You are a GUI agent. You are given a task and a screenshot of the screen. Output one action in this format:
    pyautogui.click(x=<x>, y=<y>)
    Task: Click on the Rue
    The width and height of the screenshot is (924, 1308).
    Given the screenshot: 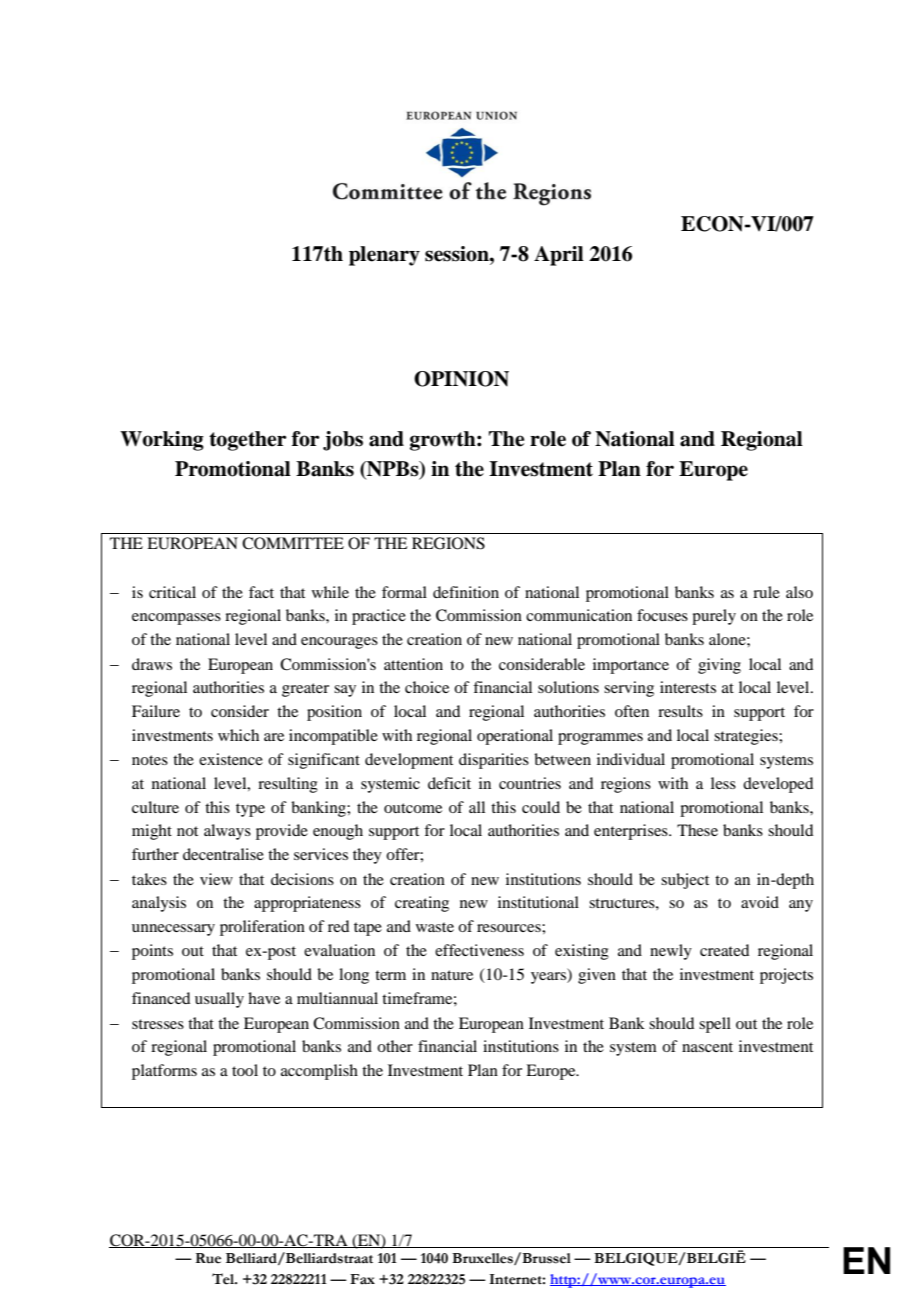 What is the action you would take?
    pyautogui.click(x=208, y=1258)
